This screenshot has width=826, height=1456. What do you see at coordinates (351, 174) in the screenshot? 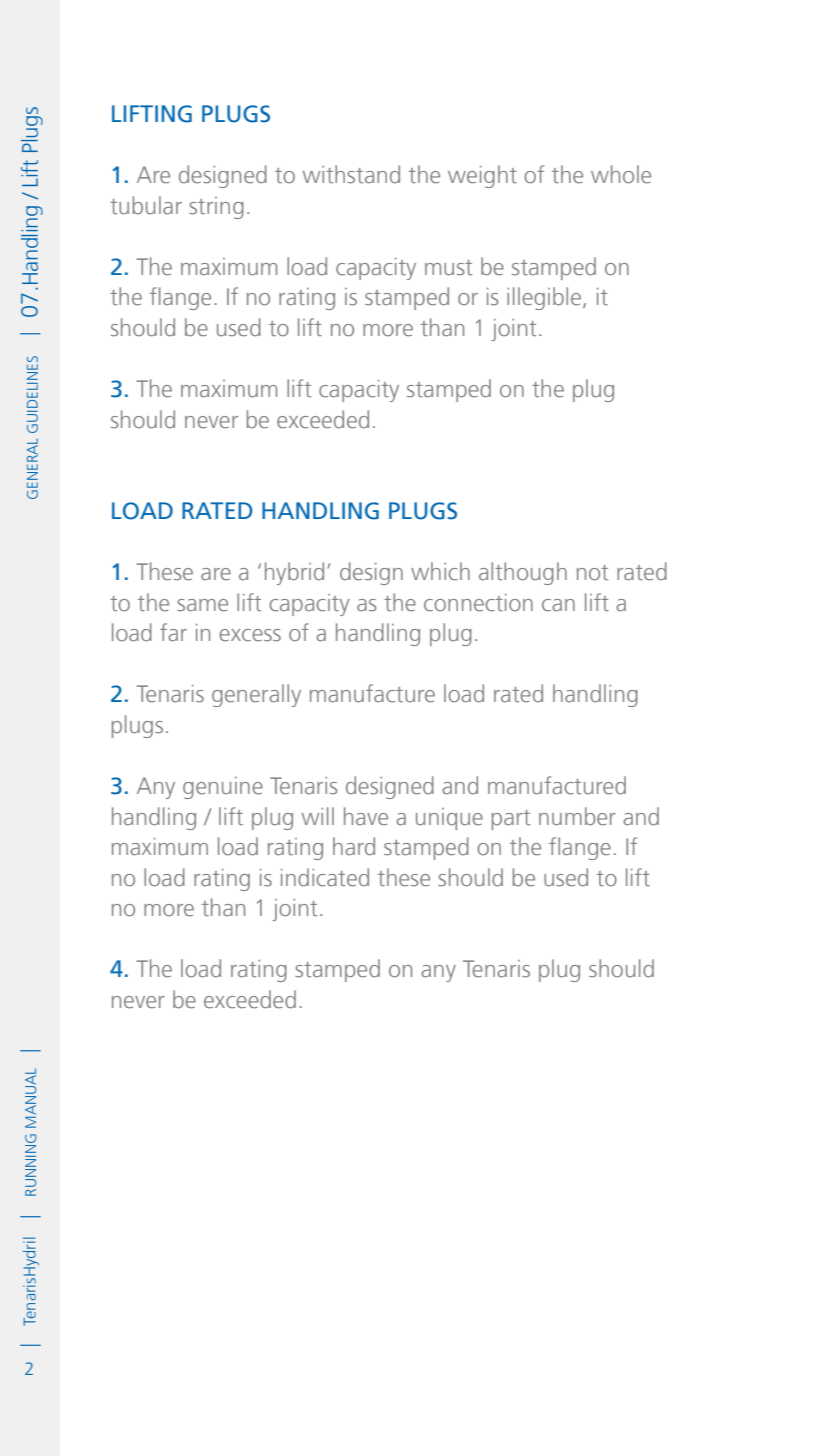
I see `withstand` at bounding box center [351, 174].
